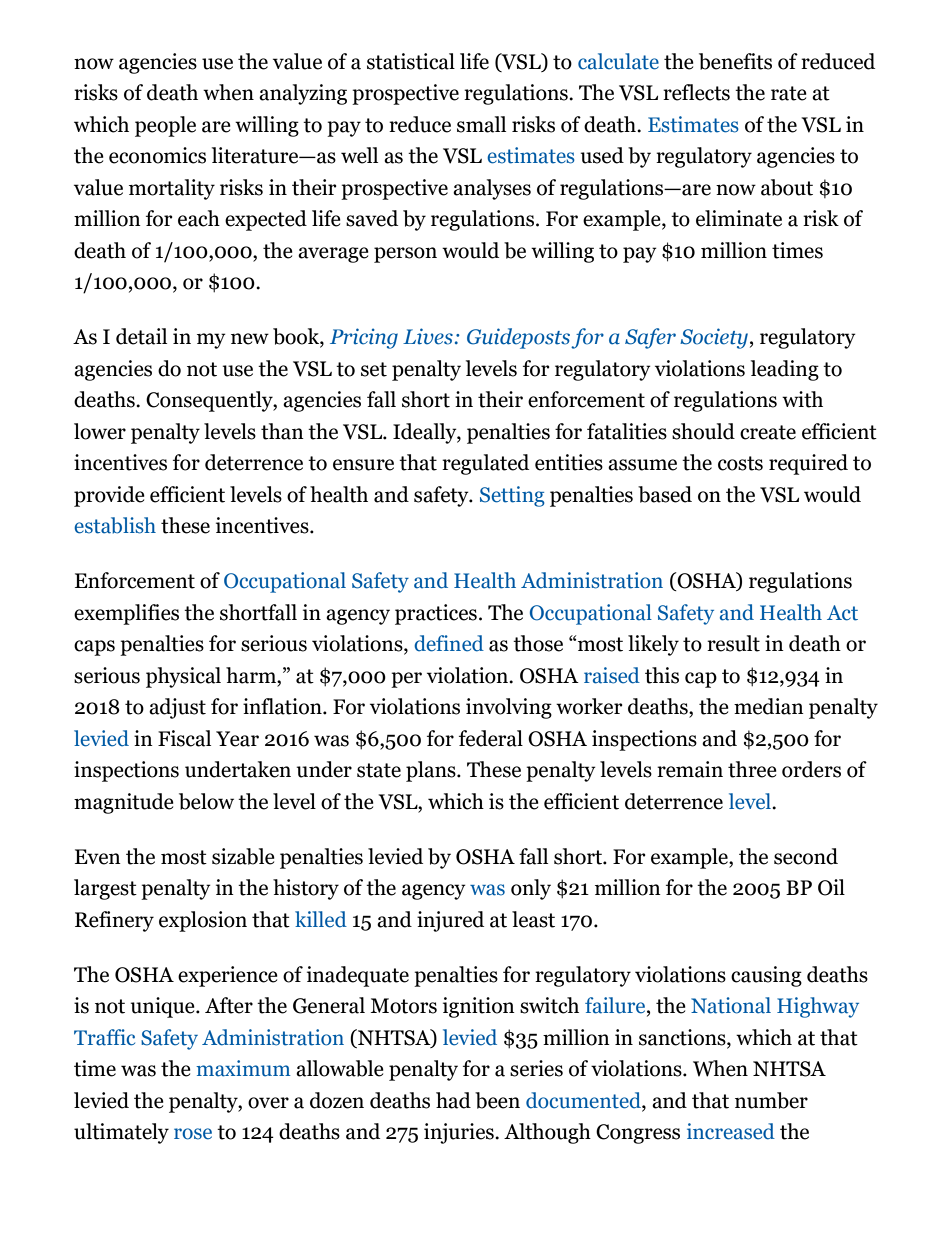 The width and height of the screenshot is (952, 1233). I want to click on second, so click(806, 856).
